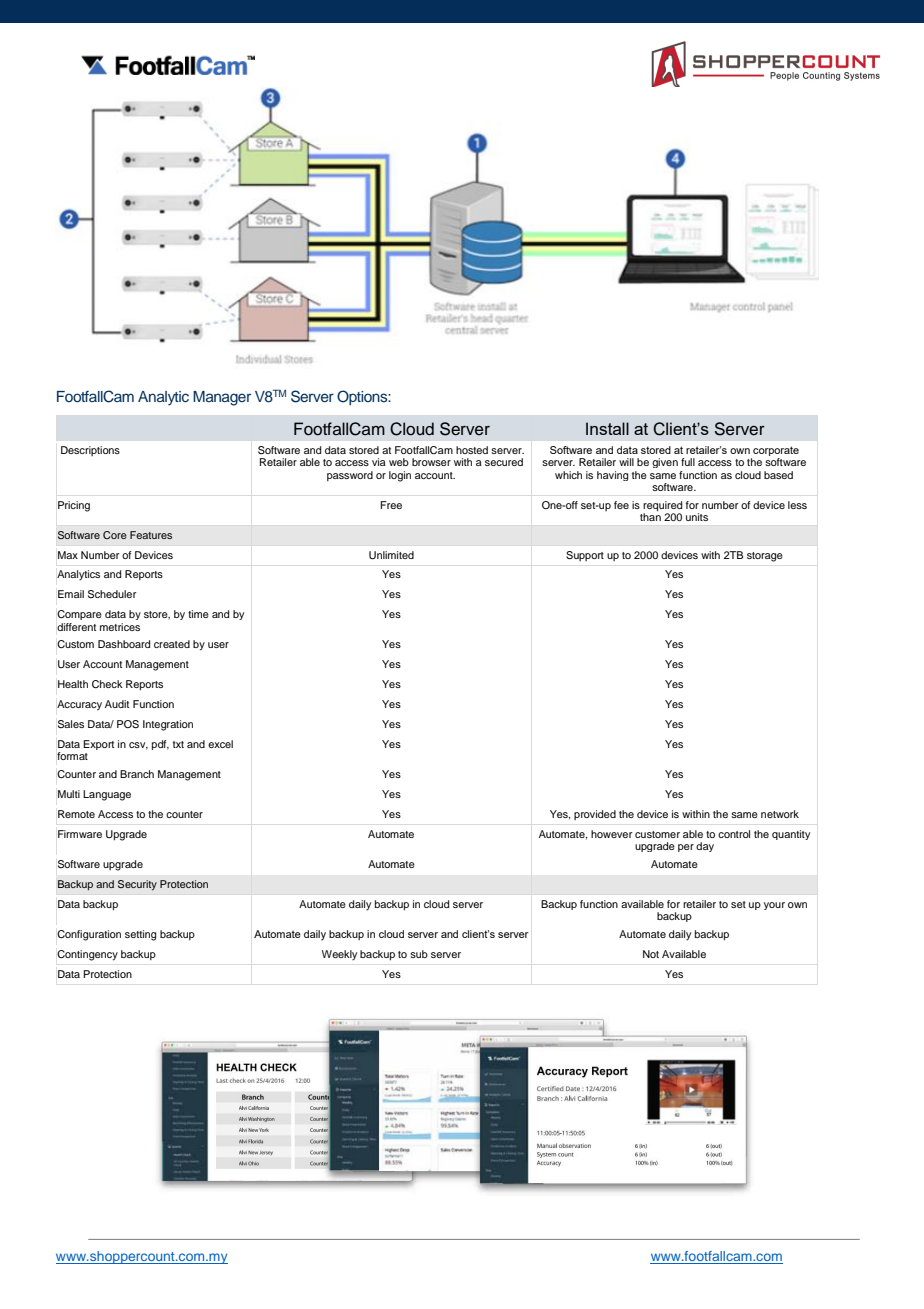 The width and height of the screenshot is (924, 1309). I want to click on hosted, so click(472, 450).
